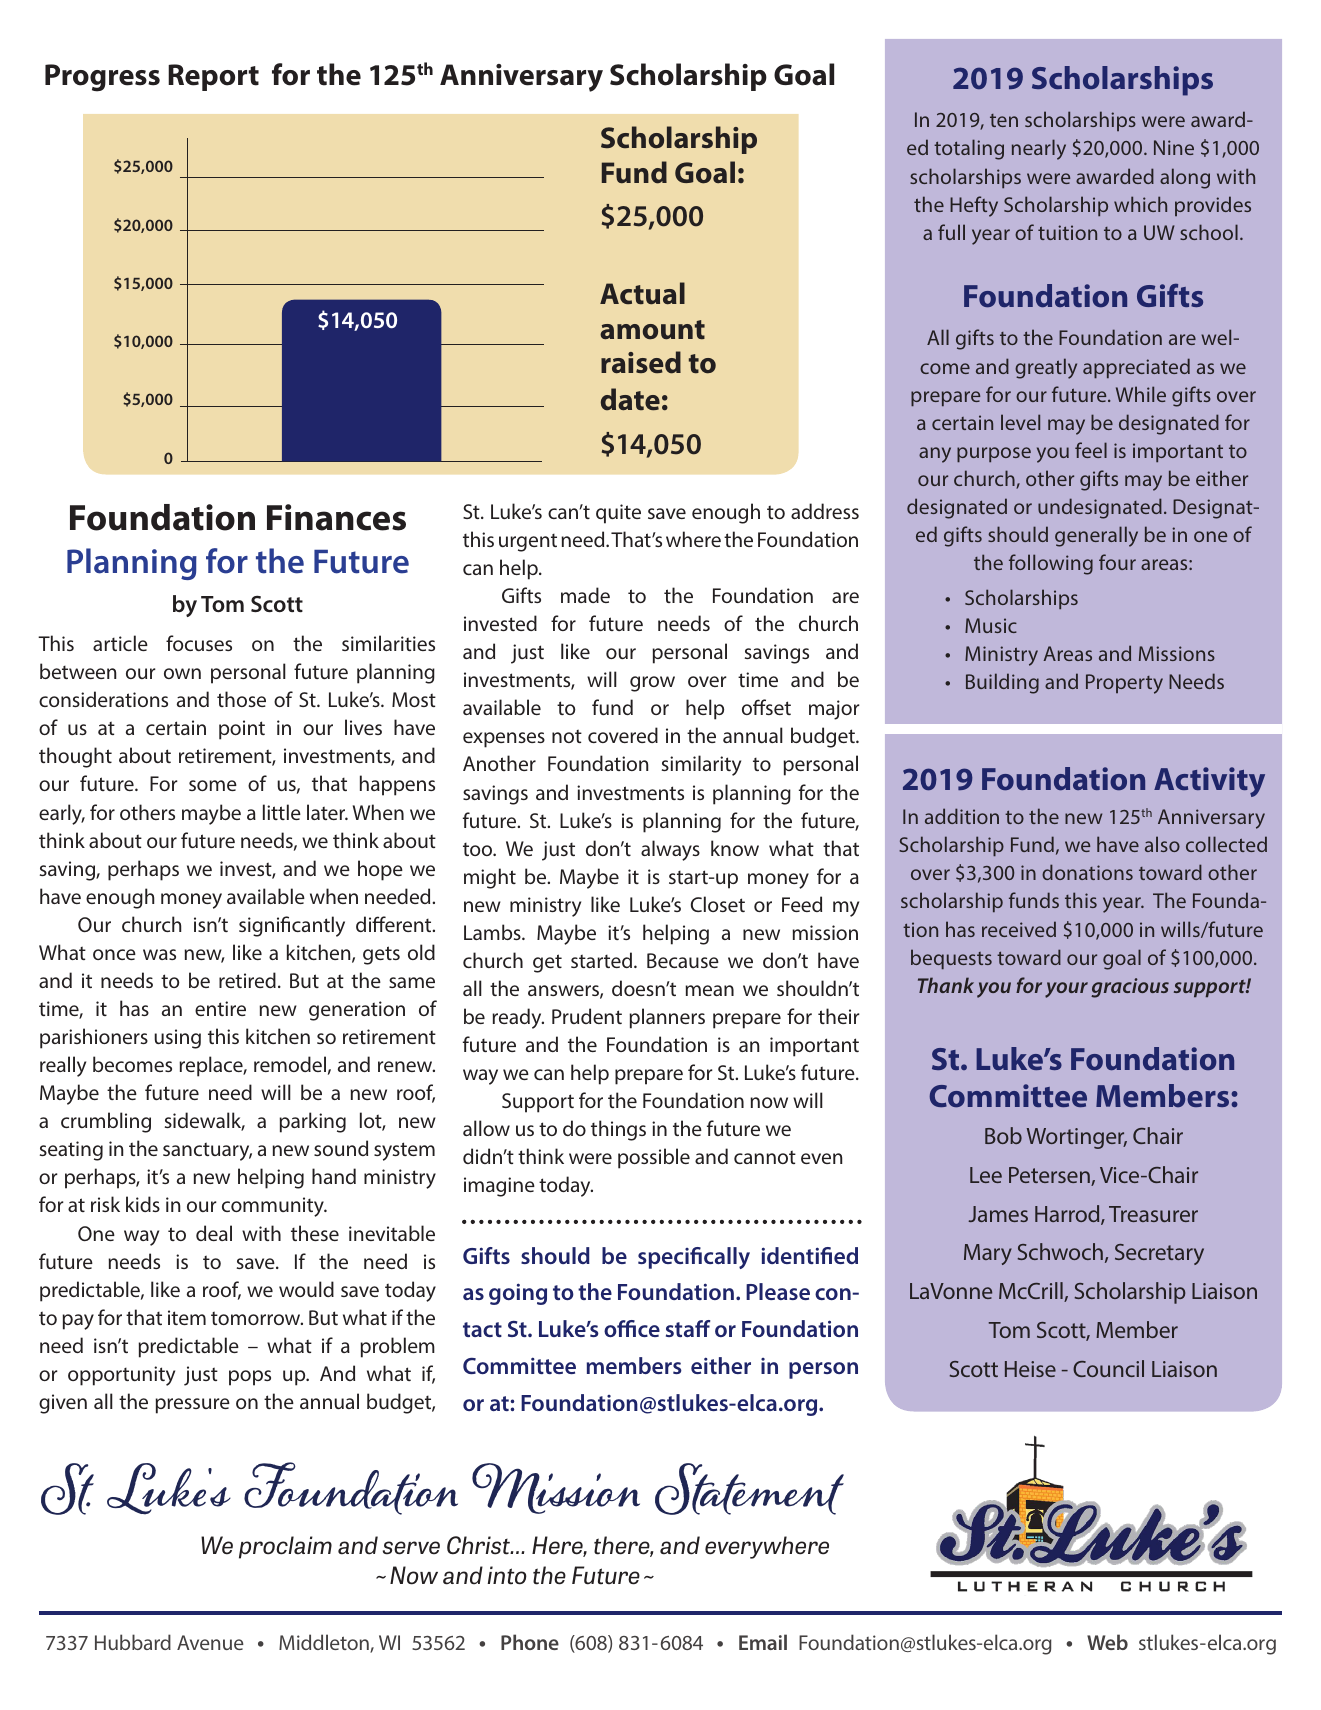  Describe the element at coordinates (213, 77) in the screenshot. I see `Report` at that location.
